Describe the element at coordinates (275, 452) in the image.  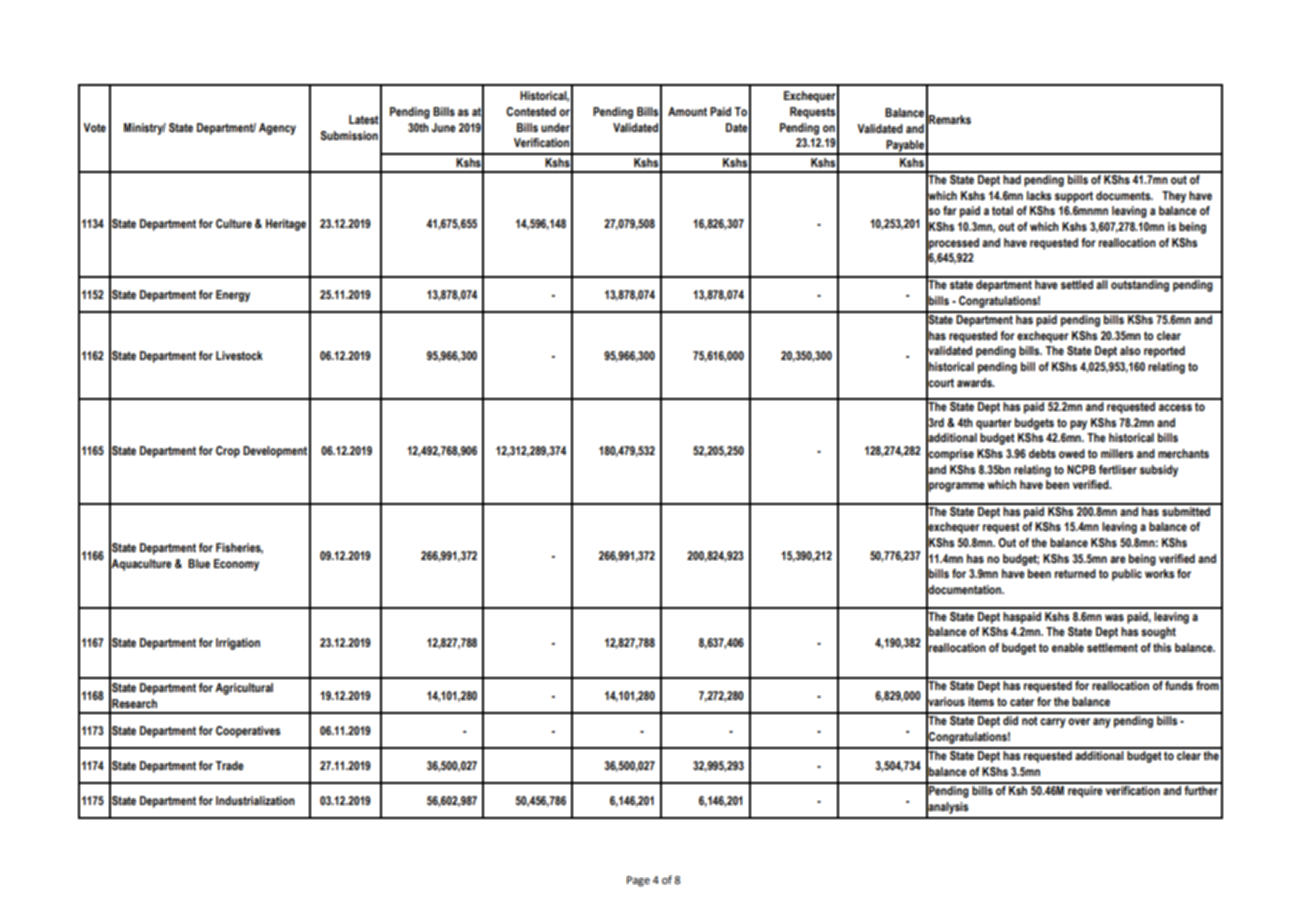
I see `Development` at that location.
